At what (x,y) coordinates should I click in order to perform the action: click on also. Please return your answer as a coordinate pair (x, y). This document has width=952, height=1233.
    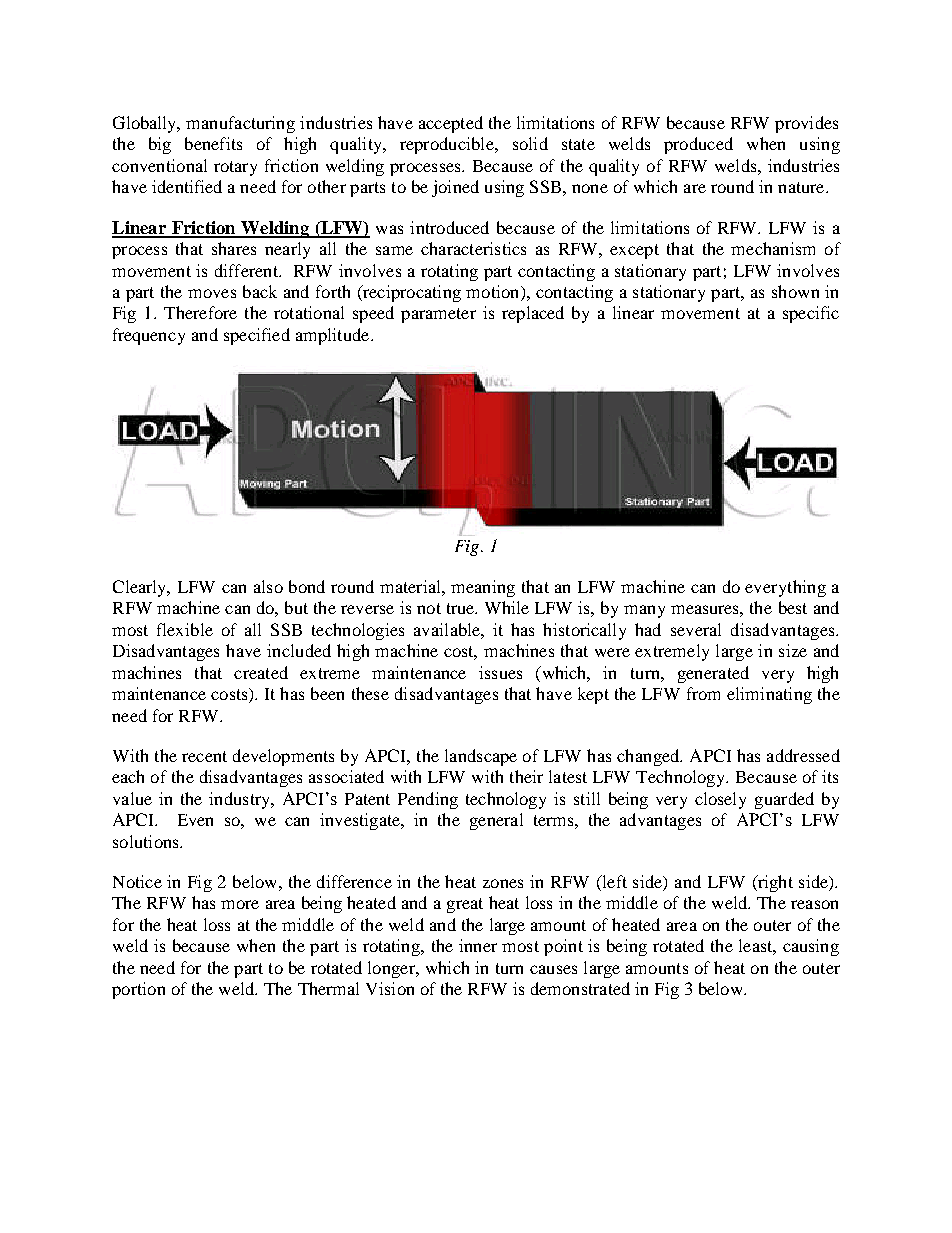
    Looking at the image, I should click on (268, 586).
